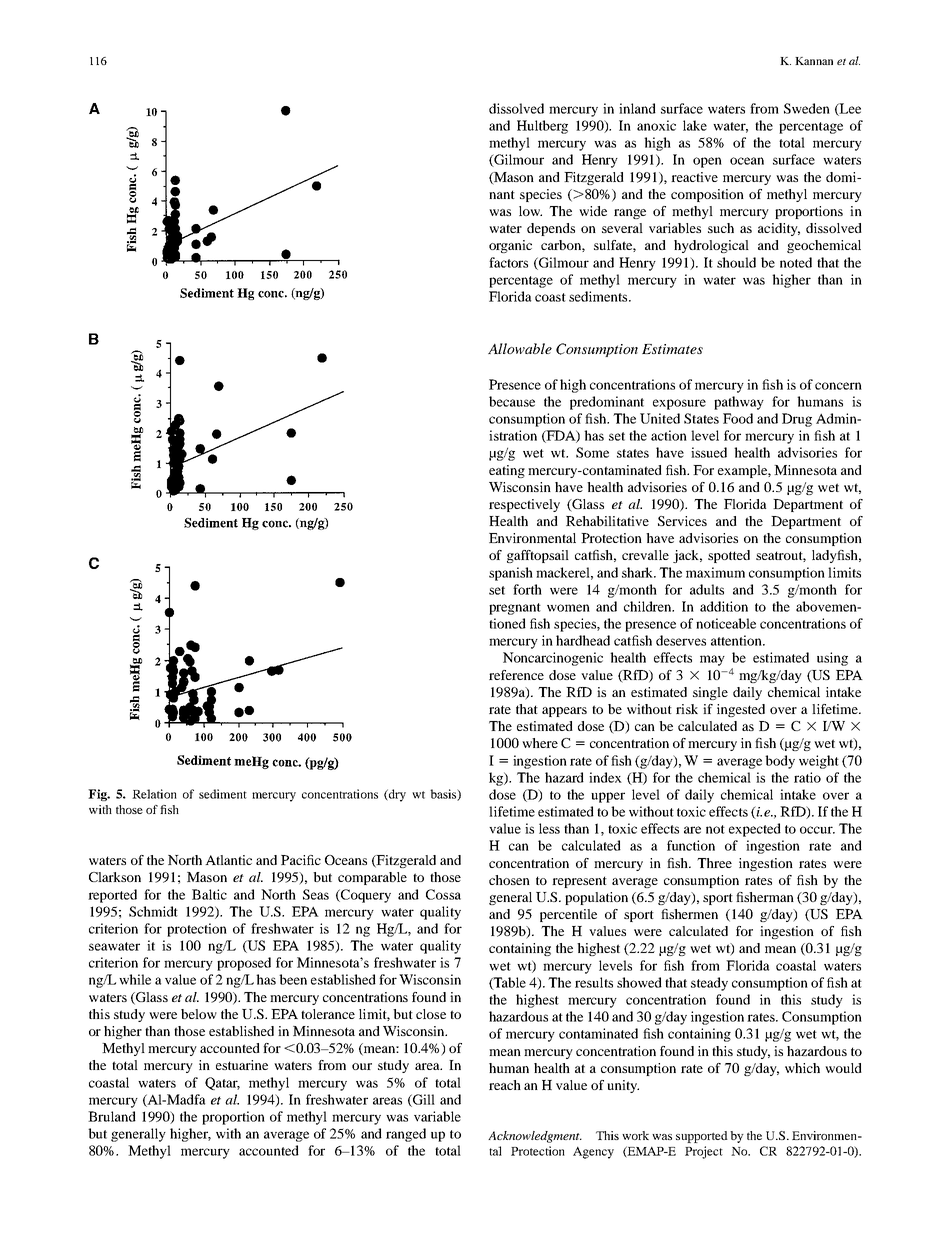  Describe the element at coordinates (222, 1083) in the document. I see `Qatar` at that location.
